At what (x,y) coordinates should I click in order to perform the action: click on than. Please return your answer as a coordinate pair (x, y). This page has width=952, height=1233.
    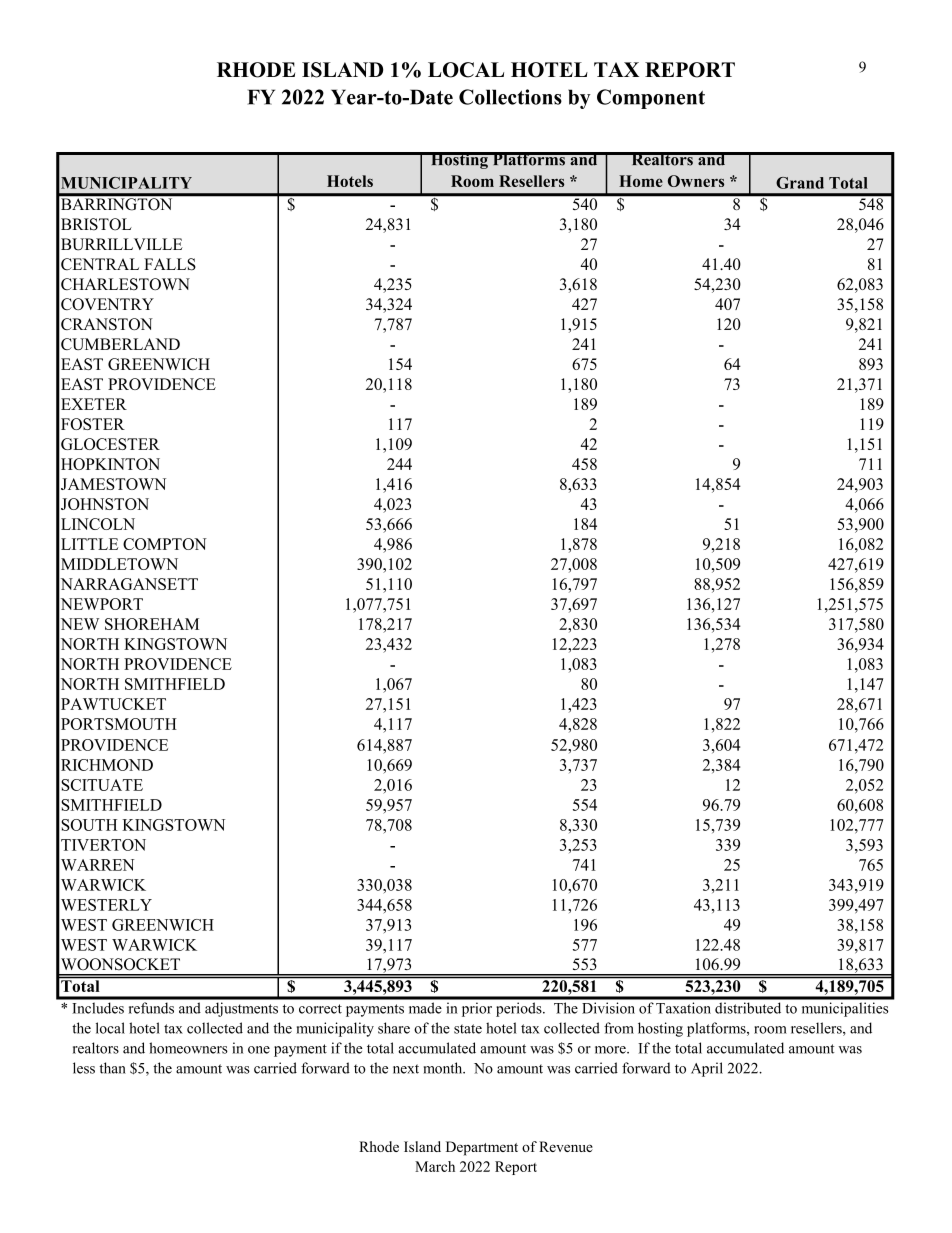
    Looking at the image, I should click on (112, 1068).
